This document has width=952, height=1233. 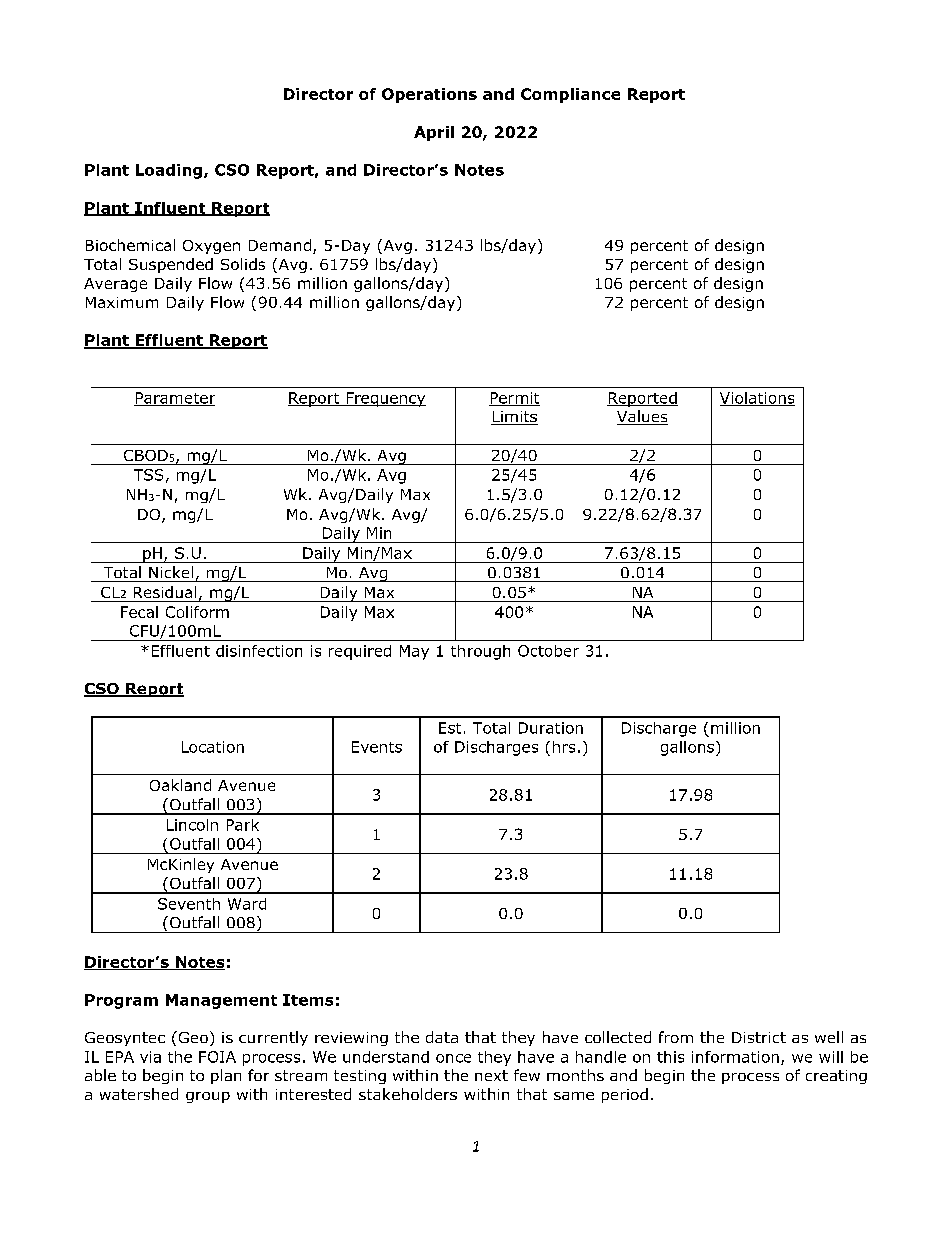 What do you see at coordinates (377, 747) in the document?
I see `Events` at bounding box center [377, 747].
